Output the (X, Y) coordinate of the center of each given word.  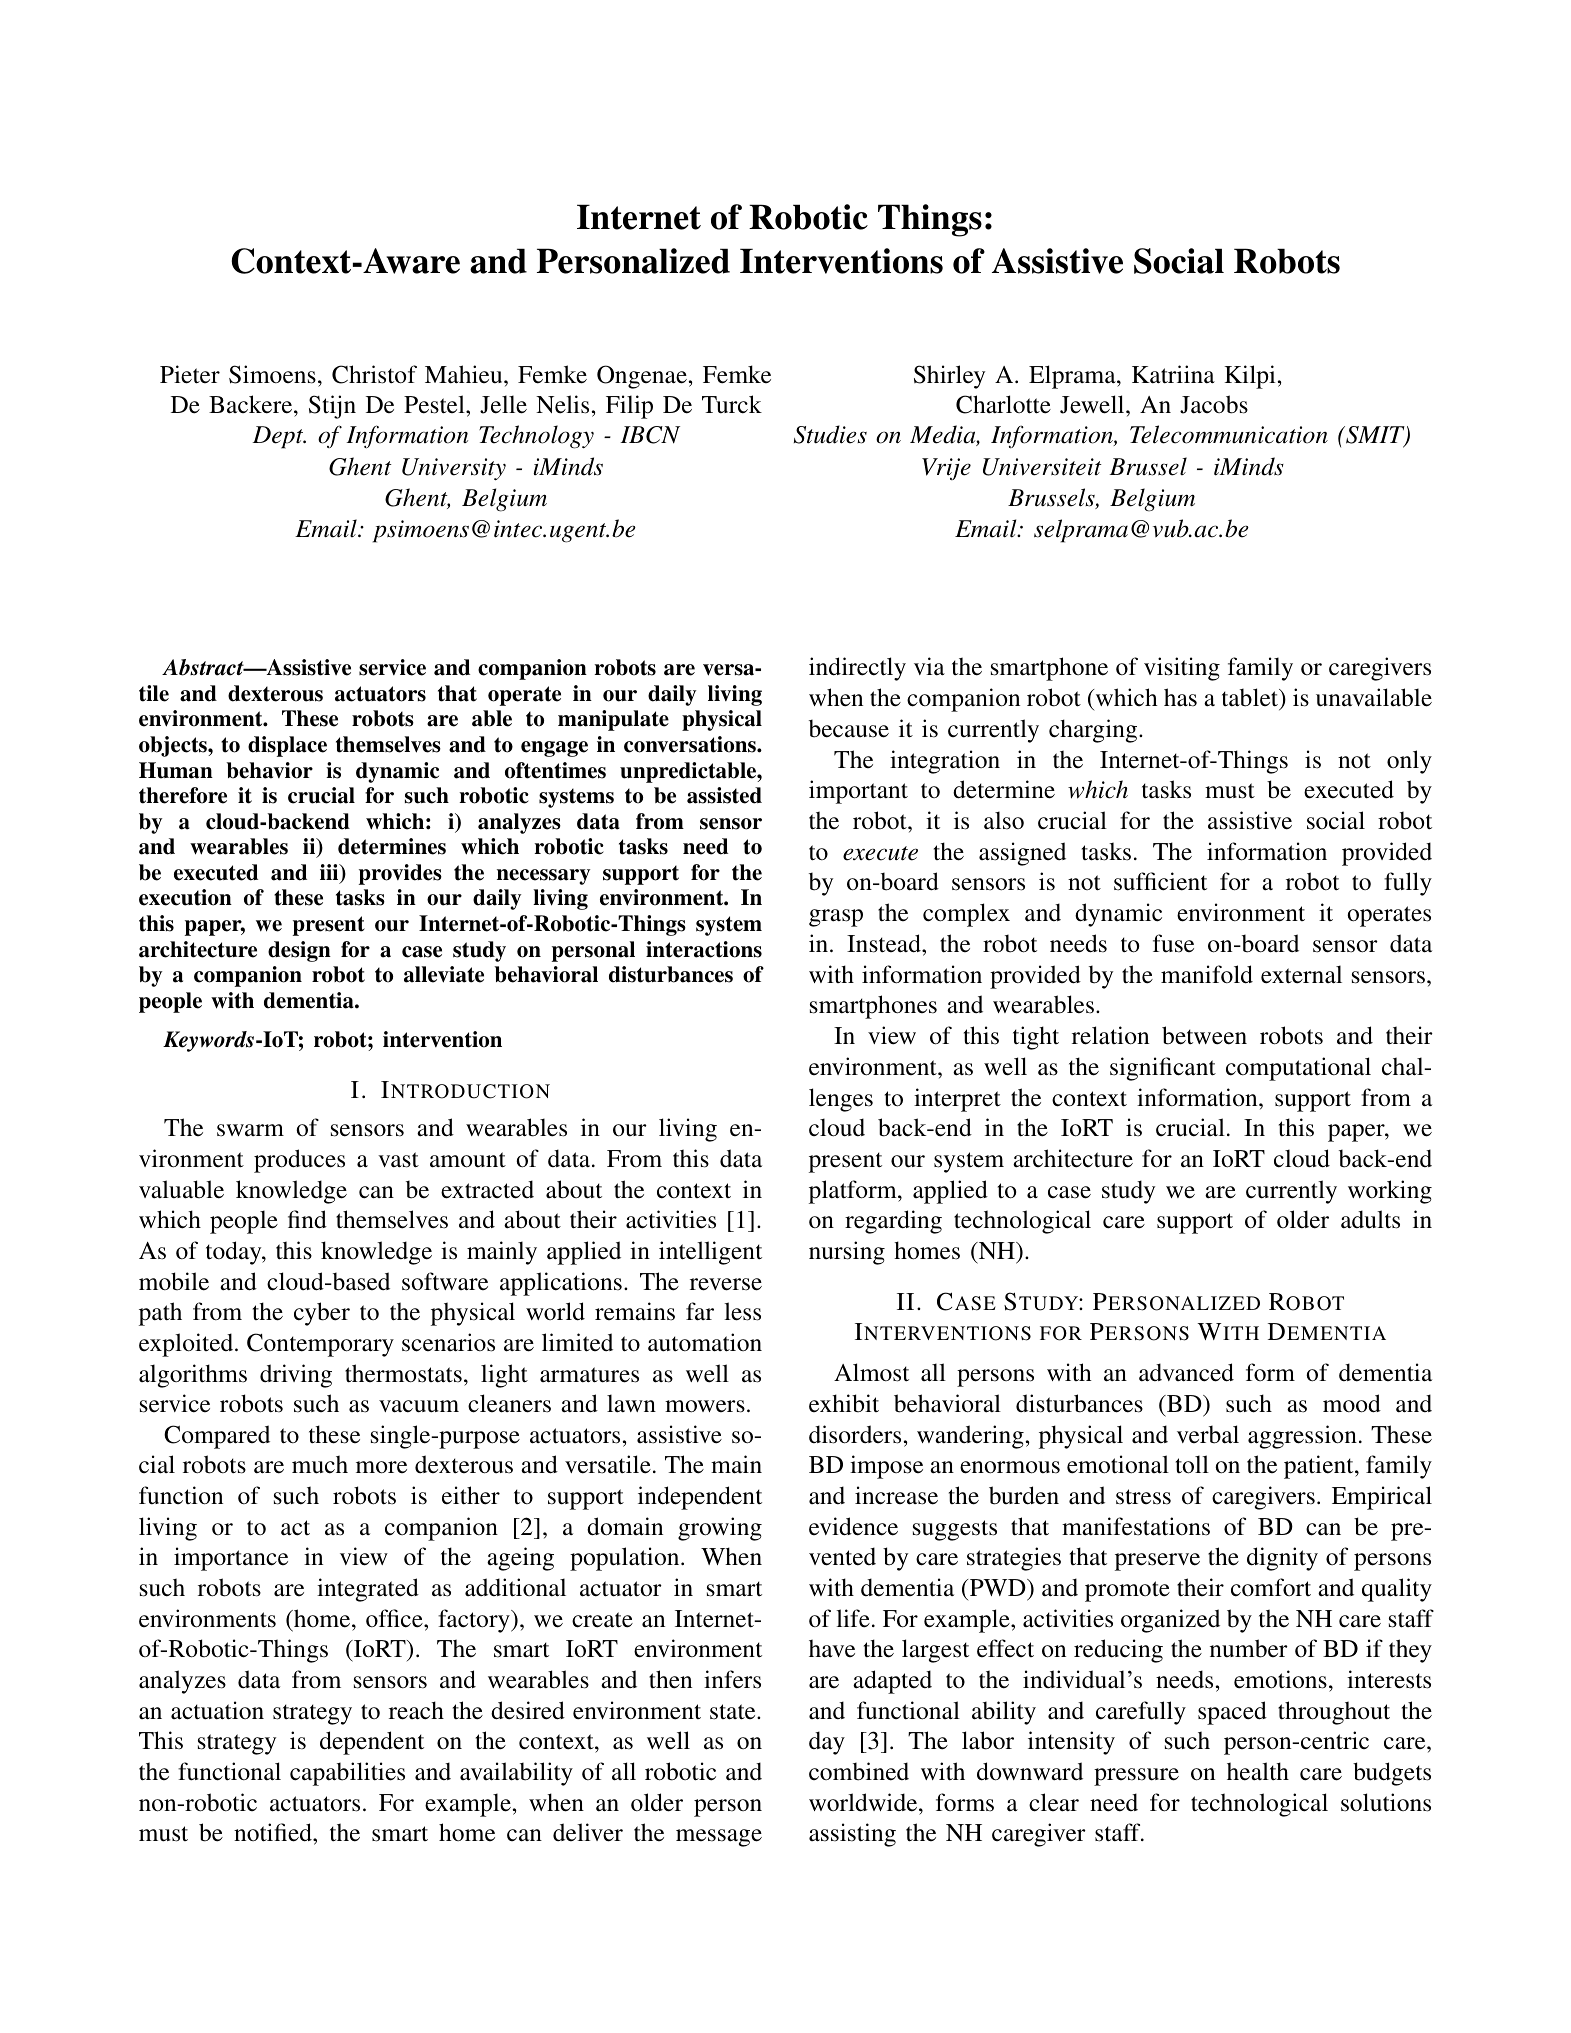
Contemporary (320, 1345)
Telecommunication (1229, 434)
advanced (1186, 1372)
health (1258, 1771)
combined (859, 1771)
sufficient (1160, 881)
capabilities (347, 1774)
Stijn (332, 407)
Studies (830, 434)
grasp (836, 918)
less (742, 1311)
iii (330, 873)
